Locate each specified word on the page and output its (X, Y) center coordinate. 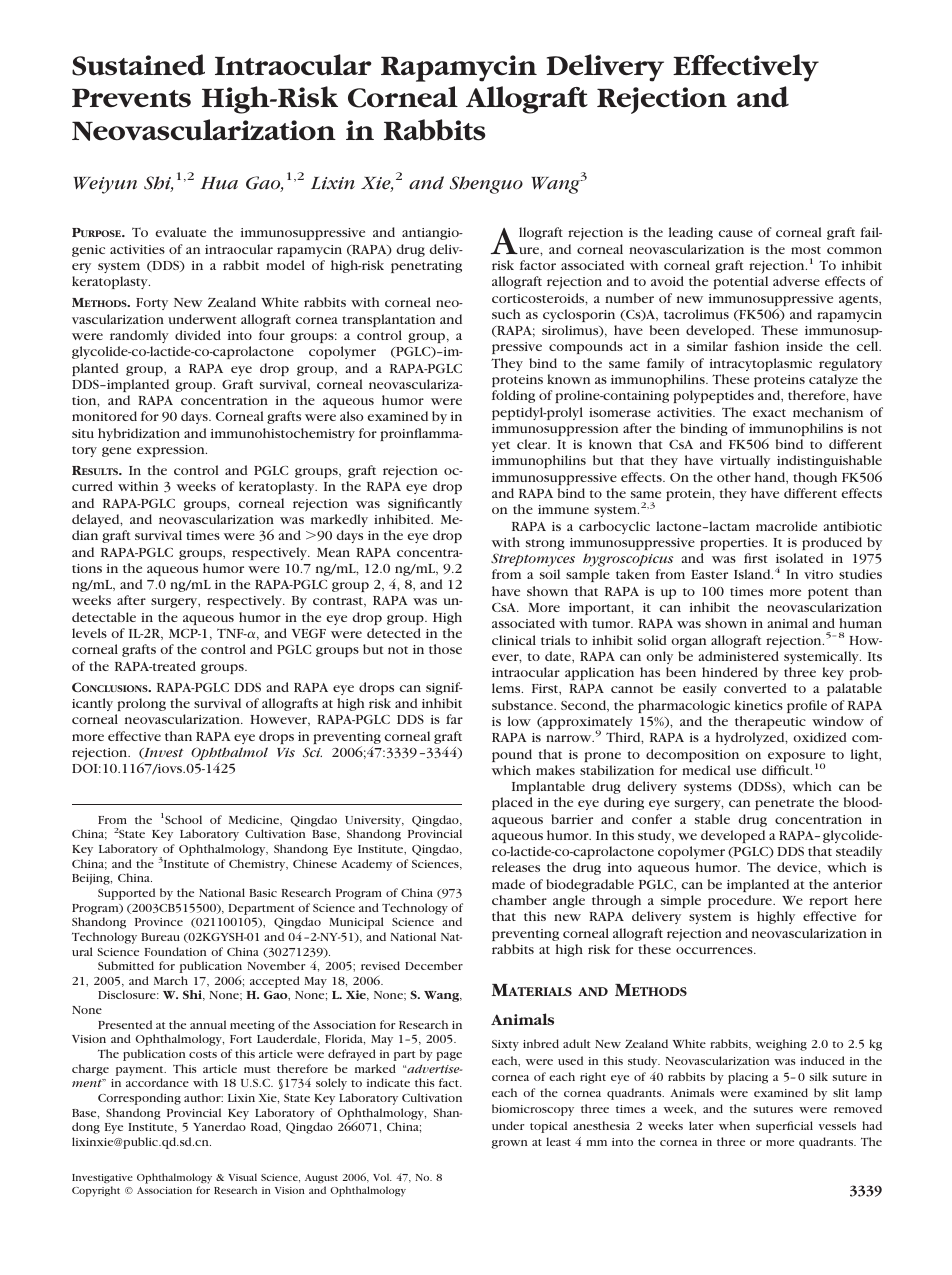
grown (510, 1144)
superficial (784, 1127)
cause (736, 233)
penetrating (426, 267)
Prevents (131, 98)
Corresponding (139, 1099)
